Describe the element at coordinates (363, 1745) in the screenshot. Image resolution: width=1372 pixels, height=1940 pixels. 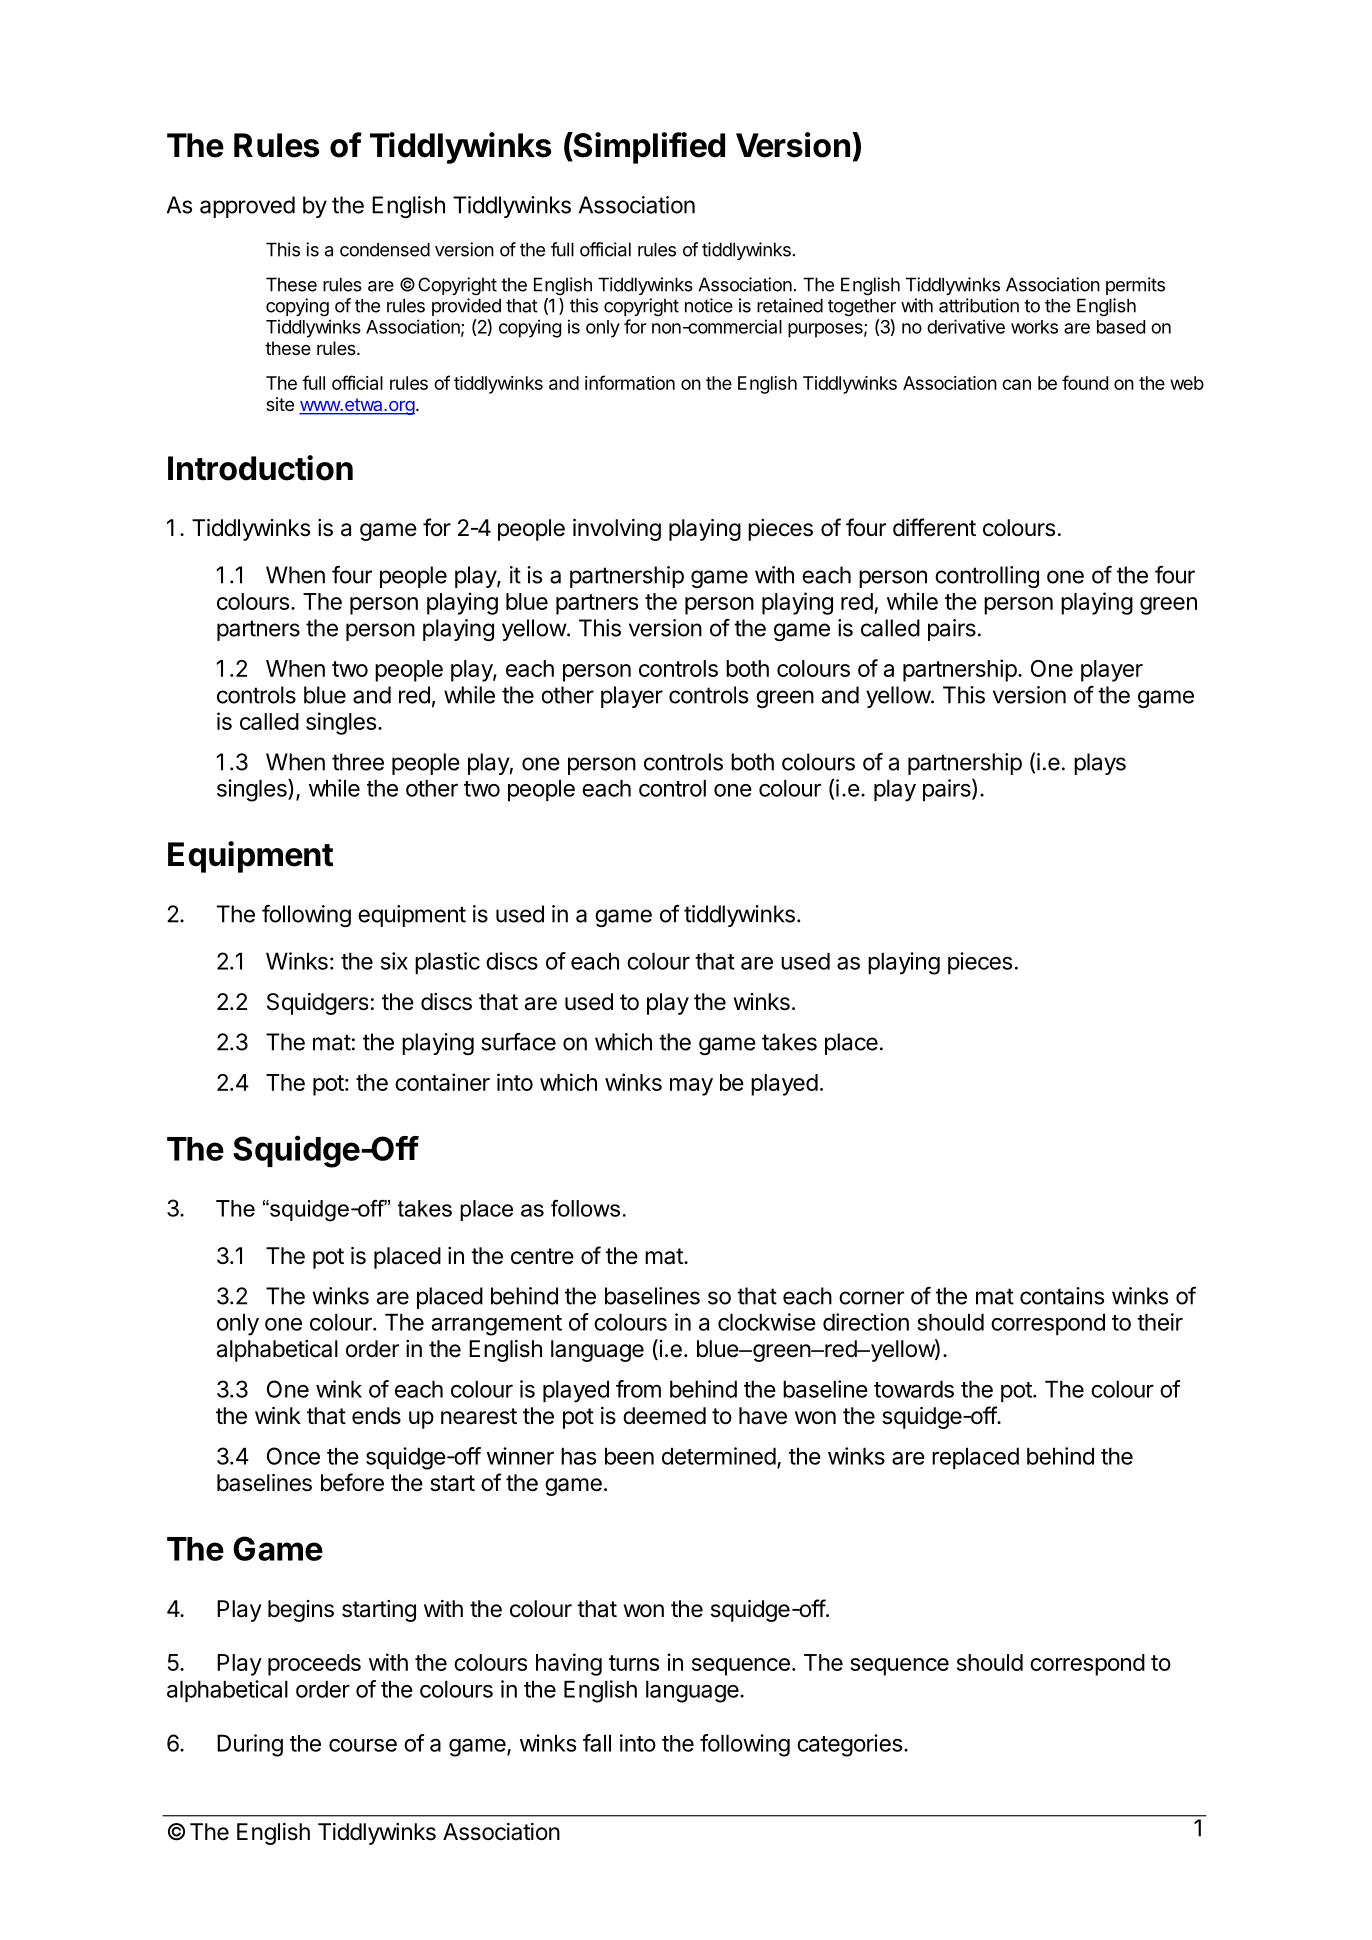
I see `course` at that location.
